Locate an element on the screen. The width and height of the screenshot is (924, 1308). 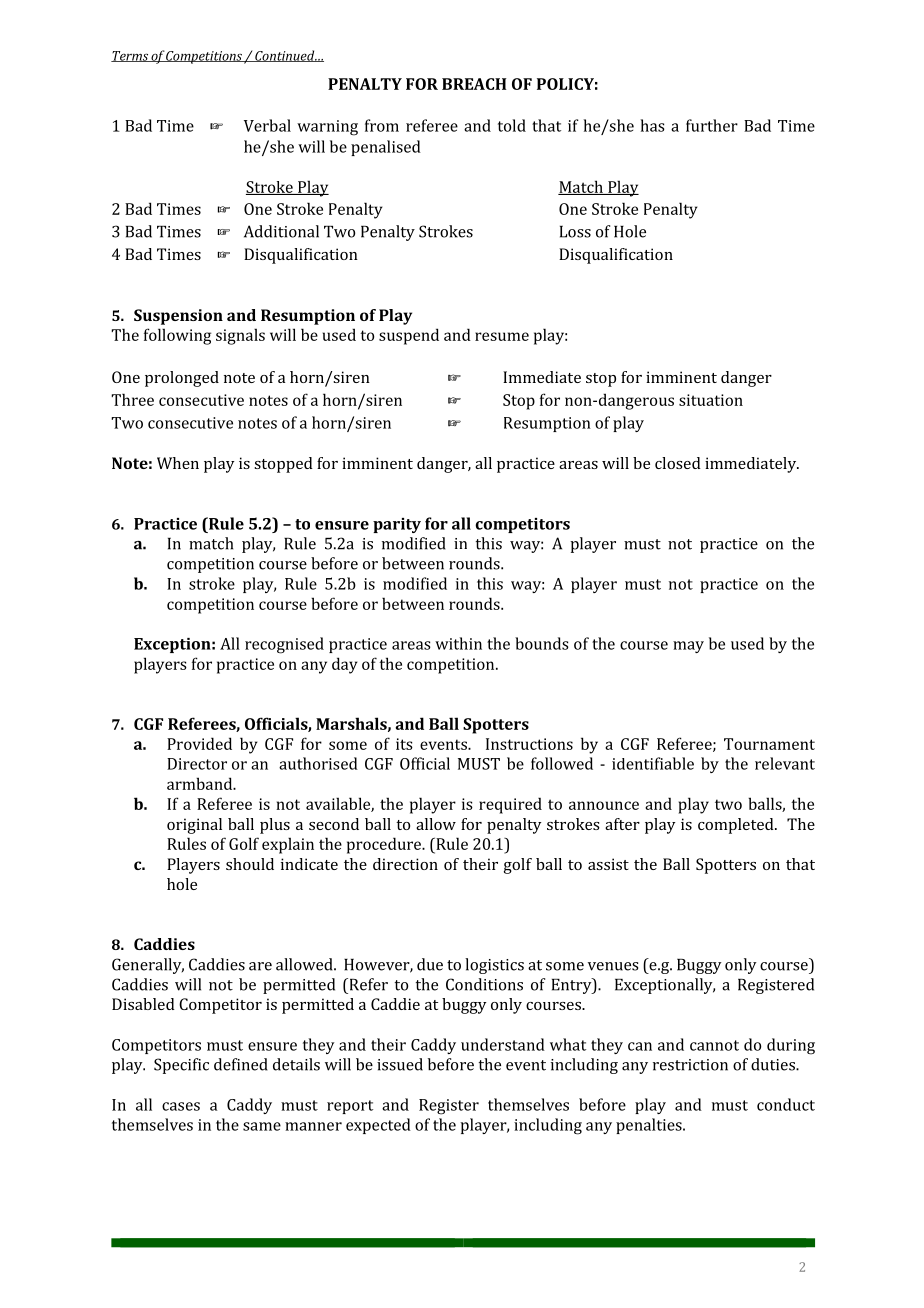
situation is located at coordinates (711, 400).
